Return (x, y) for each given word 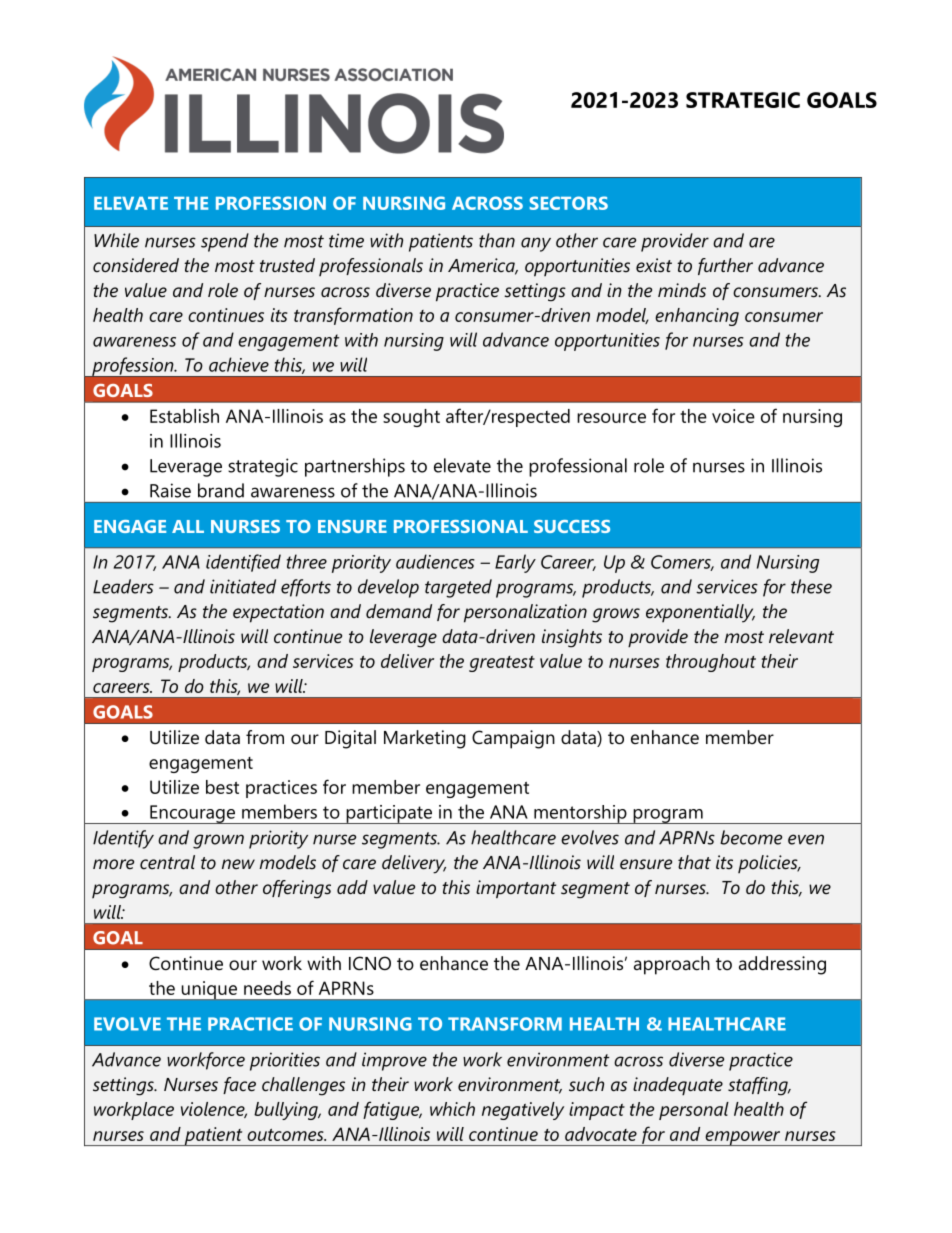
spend (225, 242)
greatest (502, 664)
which (452, 1109)
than (497, 240)
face (239, 1085)
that (694, 862)
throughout (711, 663)
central (167, 862)
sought (411, 418)
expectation (278, 613)
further (725, 266)
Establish (184, 416)
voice (733, 416)
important (516, 889)
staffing (759, 1086)
